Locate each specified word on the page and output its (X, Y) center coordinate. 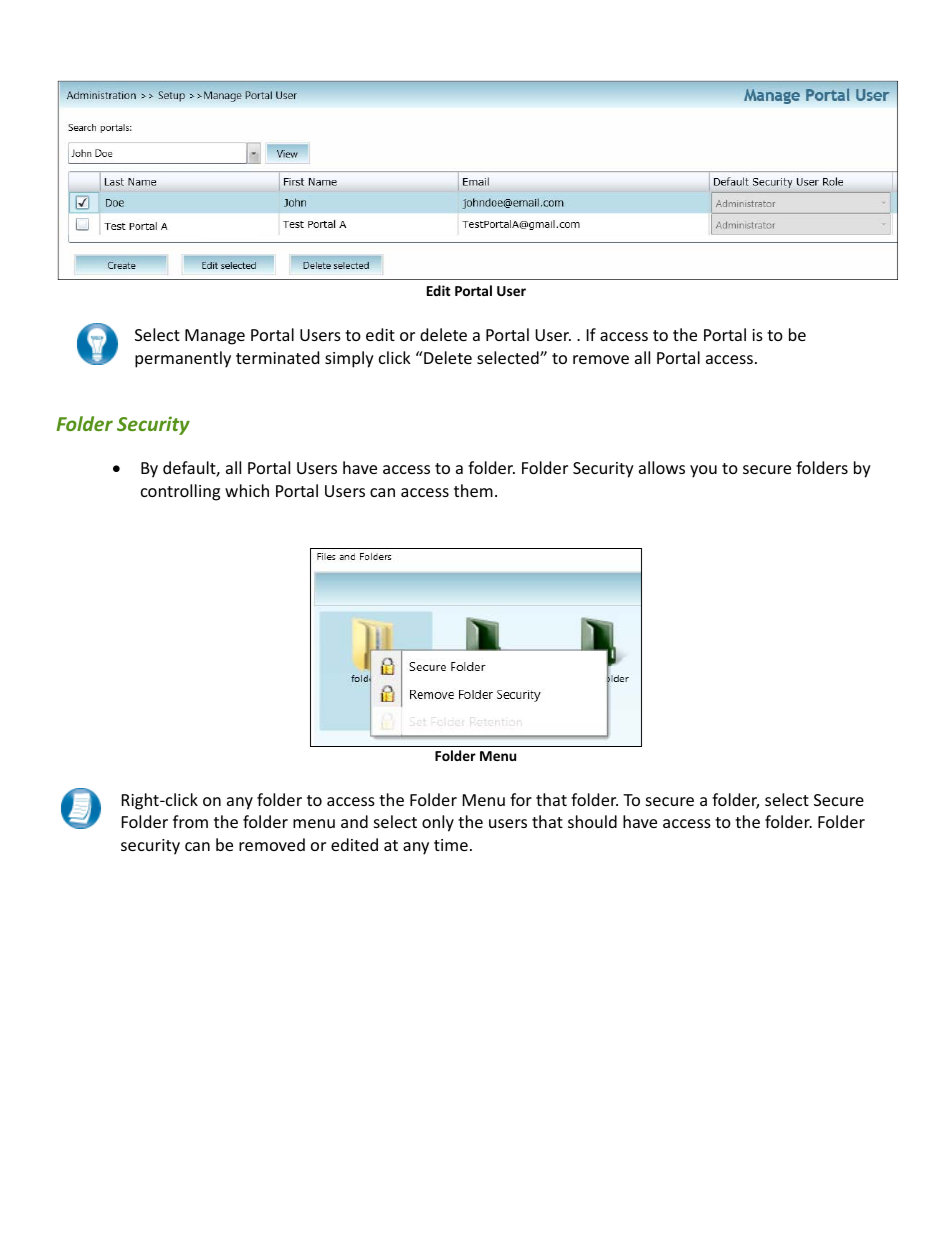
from (190, 821)
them (473, 490)
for (521, 799)
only (438, 823)
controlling (180, 492)
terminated (277, 357)
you (703, 471)
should (592, 821)
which (247, 490)
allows (662, 467)
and (354, 821)
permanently (183, 359)
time (451, 845)
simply (349, 359)
